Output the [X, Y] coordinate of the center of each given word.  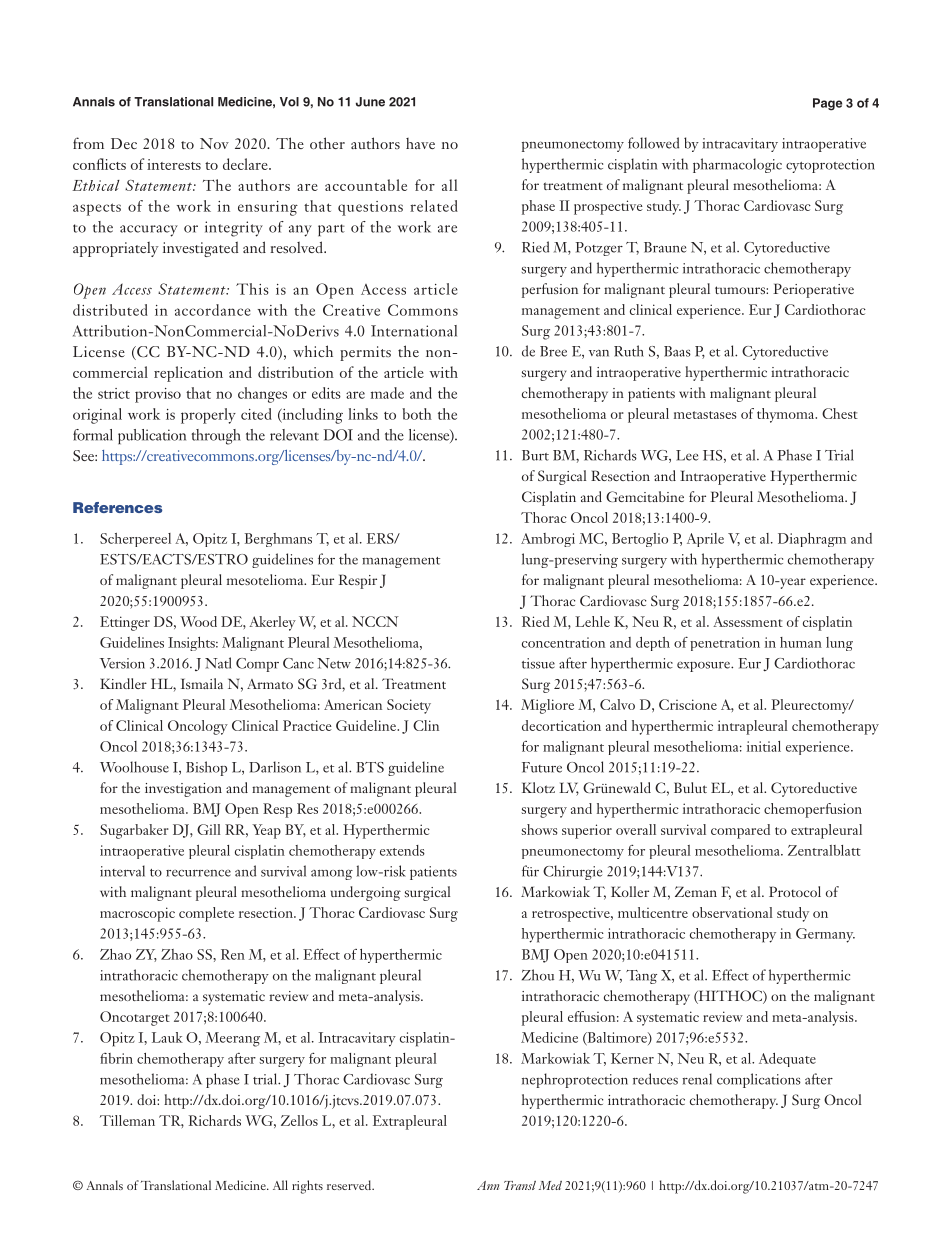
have [420, 143]
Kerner [632, 1058]
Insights [192, 644]
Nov [214, 143]
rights [307, 1187]
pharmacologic [737, 165]
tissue [538, 663]
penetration [725, 644]
